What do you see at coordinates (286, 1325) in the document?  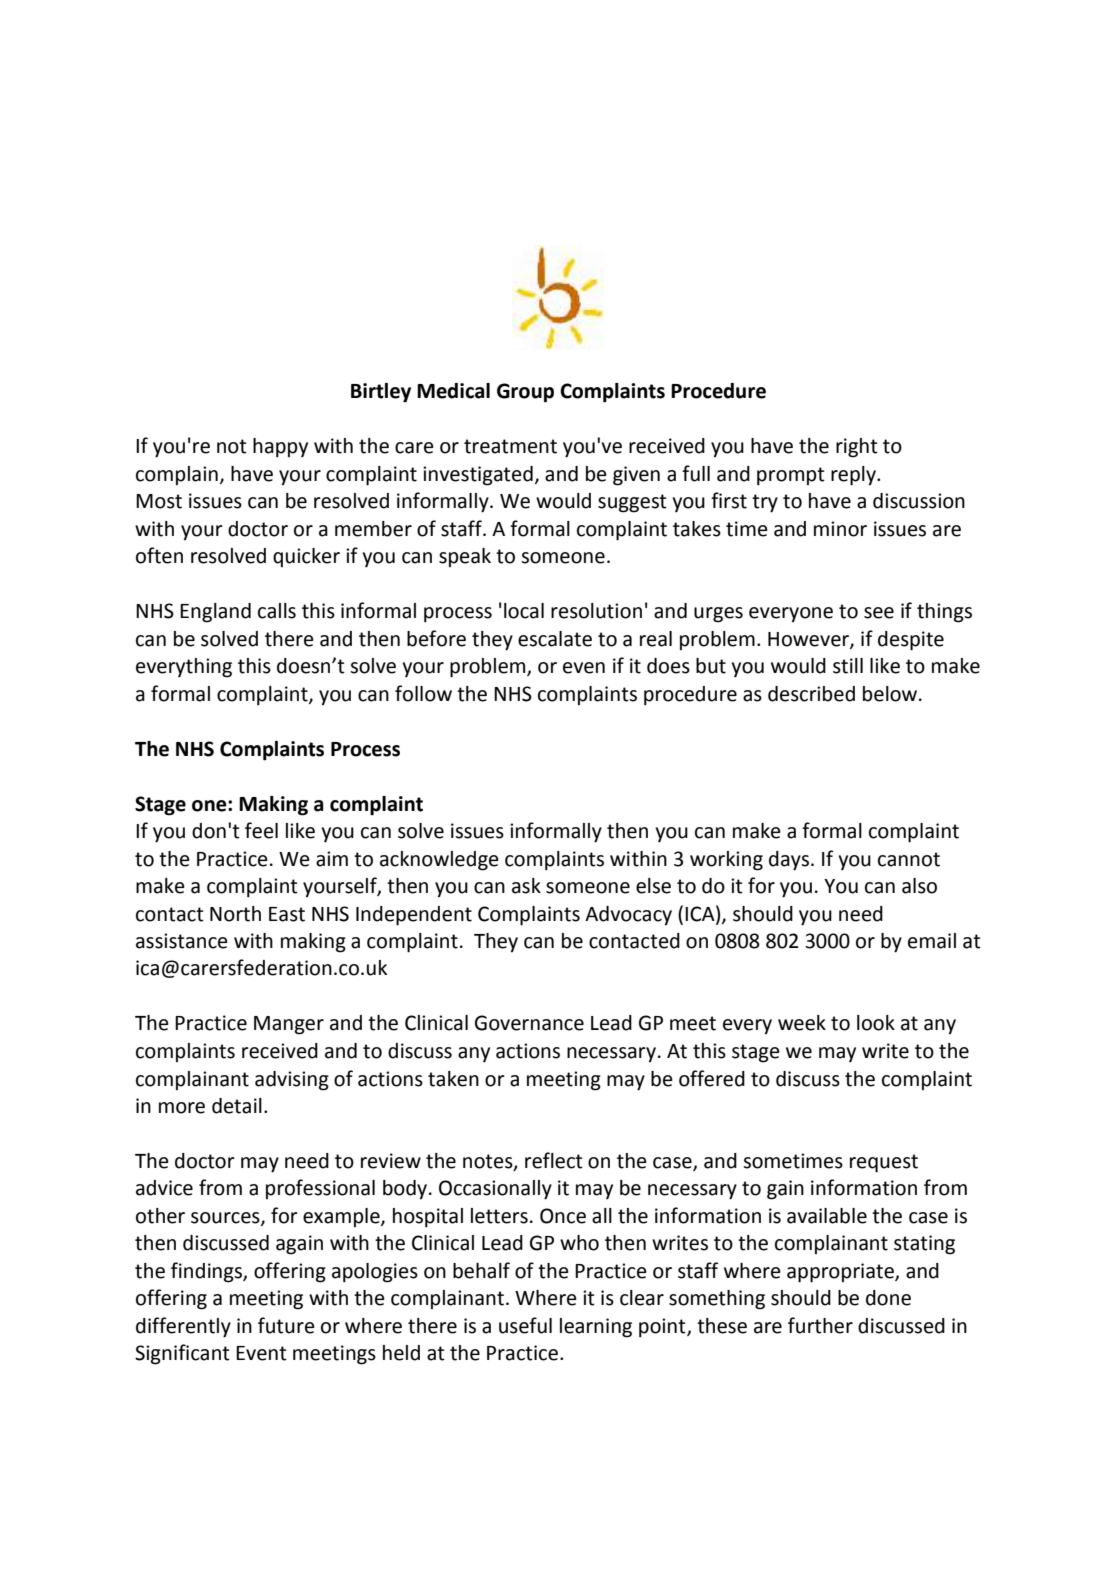 I see `future` at bounding box center [286, 1325].
